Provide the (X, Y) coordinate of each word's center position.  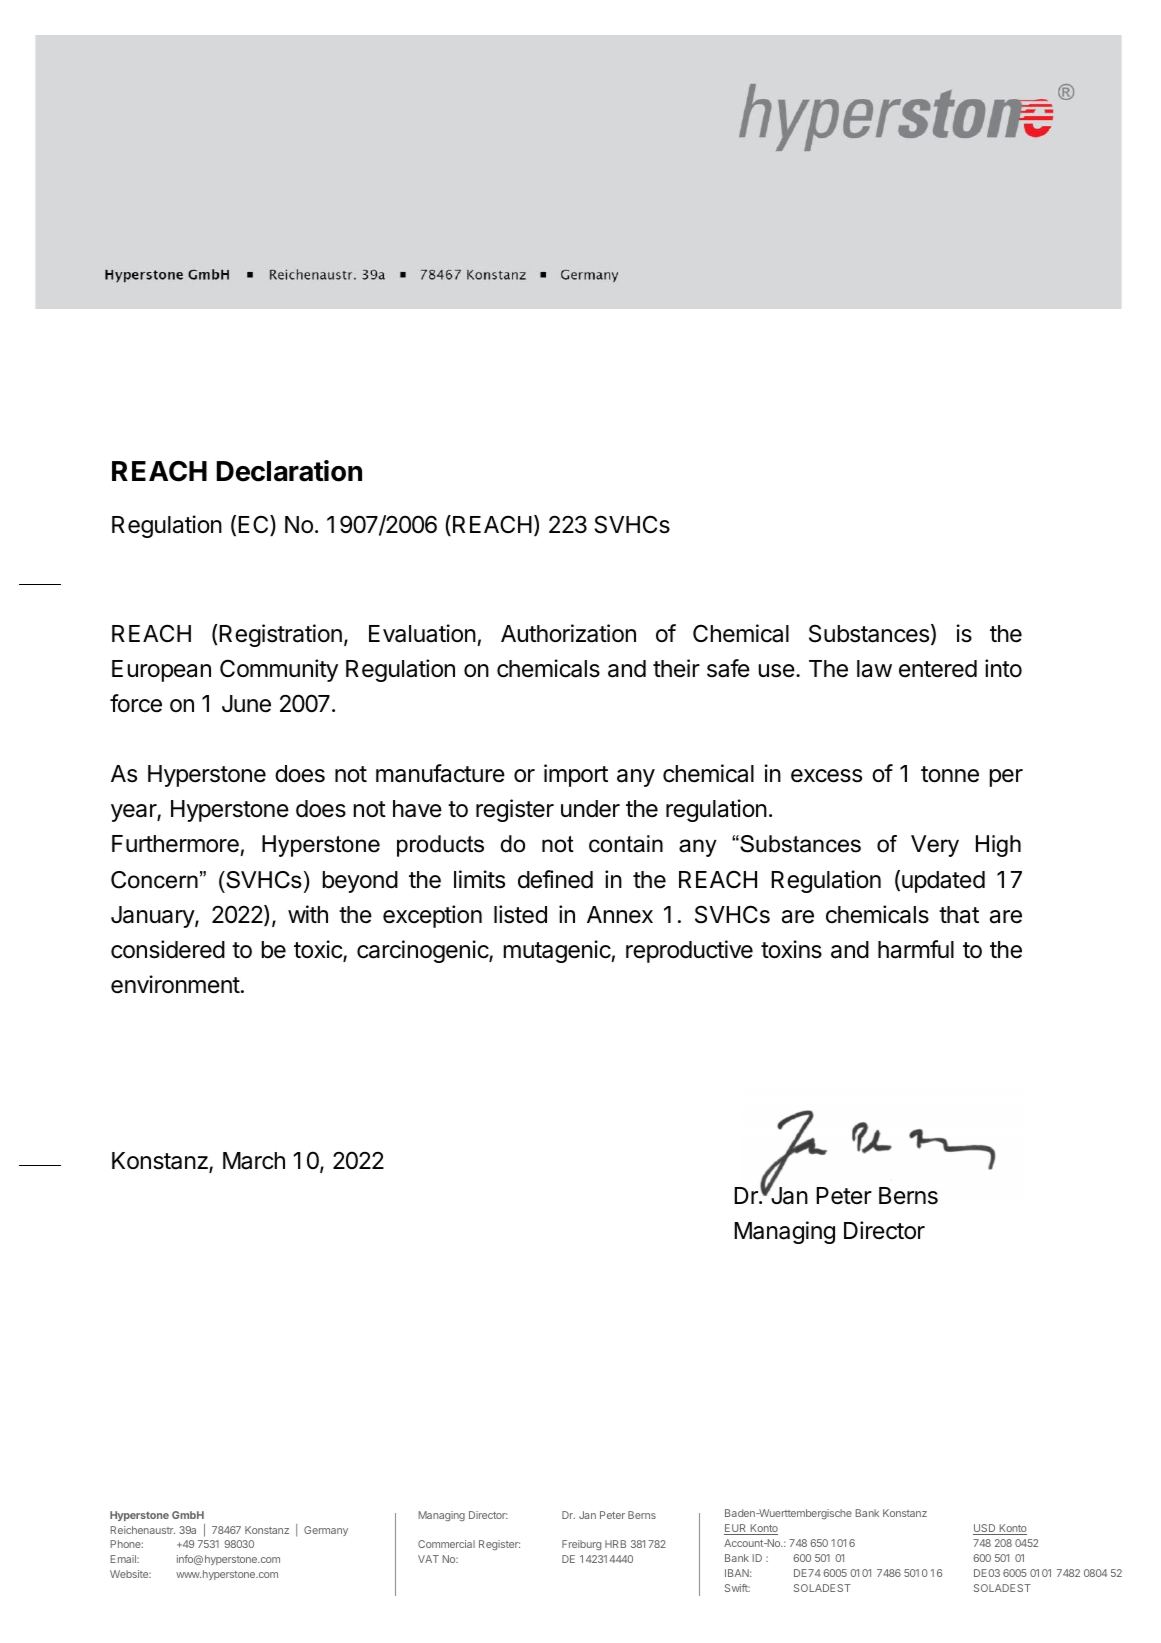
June (246, 704)
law (874, 669)
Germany (326, 1531)
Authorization (568, 633)
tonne (950, 774)
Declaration (289, 471)
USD (985, 1529)
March (254, 1161)
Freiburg (581, 1545)
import (576, 775)
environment (175, 984)
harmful (916, 949)
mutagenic (557, 951)
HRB (615, 1544)
